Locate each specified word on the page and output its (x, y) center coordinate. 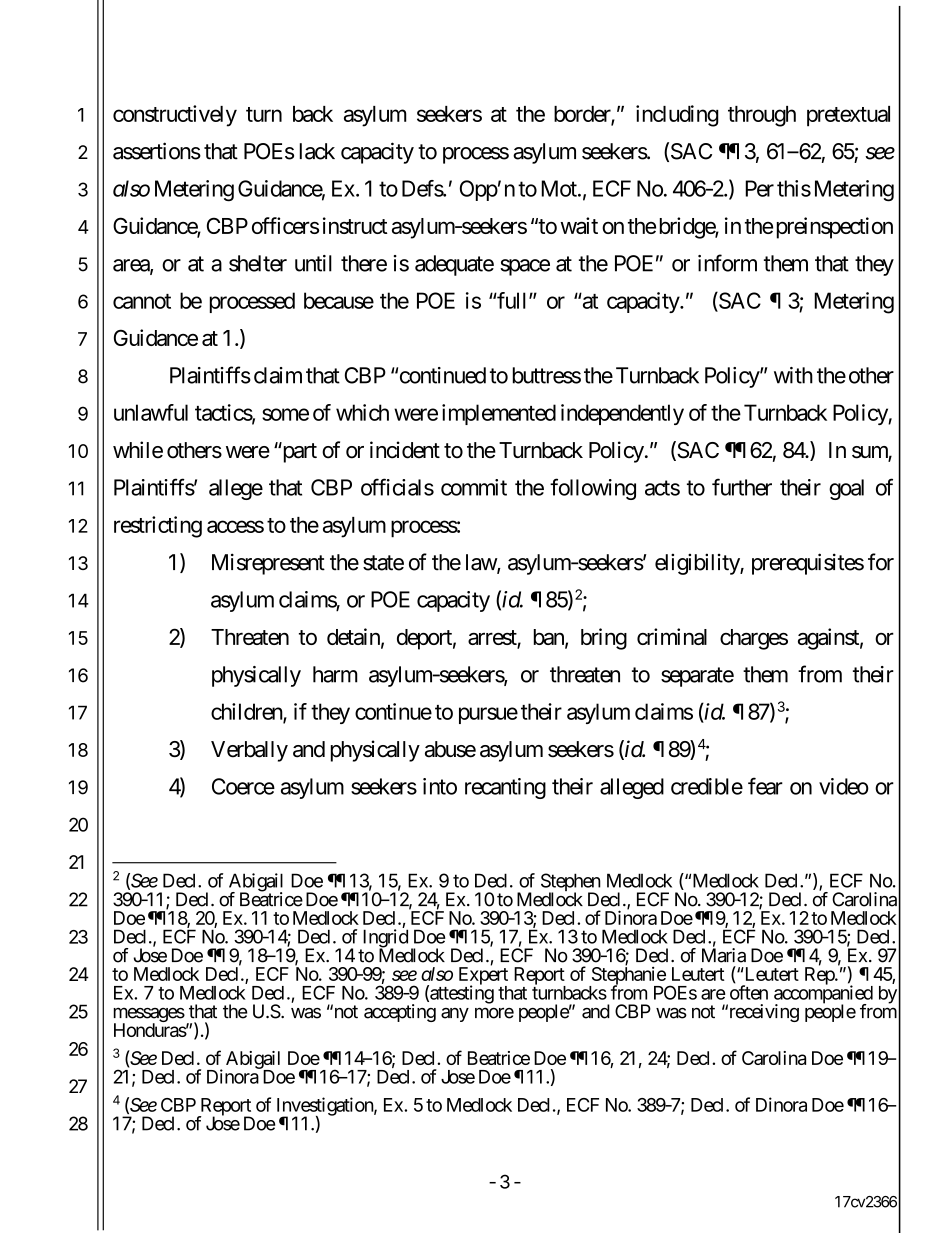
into (440, 786)
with (793, 375)
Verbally (249, 751)
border (583, 115)
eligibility (698, 564)
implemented (499, 414)
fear (765, 786)
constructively (175, 116)
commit (474, 487)
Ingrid (384, 939)
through (762, 116)
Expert (483, 977)
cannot (142, 301)
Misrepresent (268, 564)
